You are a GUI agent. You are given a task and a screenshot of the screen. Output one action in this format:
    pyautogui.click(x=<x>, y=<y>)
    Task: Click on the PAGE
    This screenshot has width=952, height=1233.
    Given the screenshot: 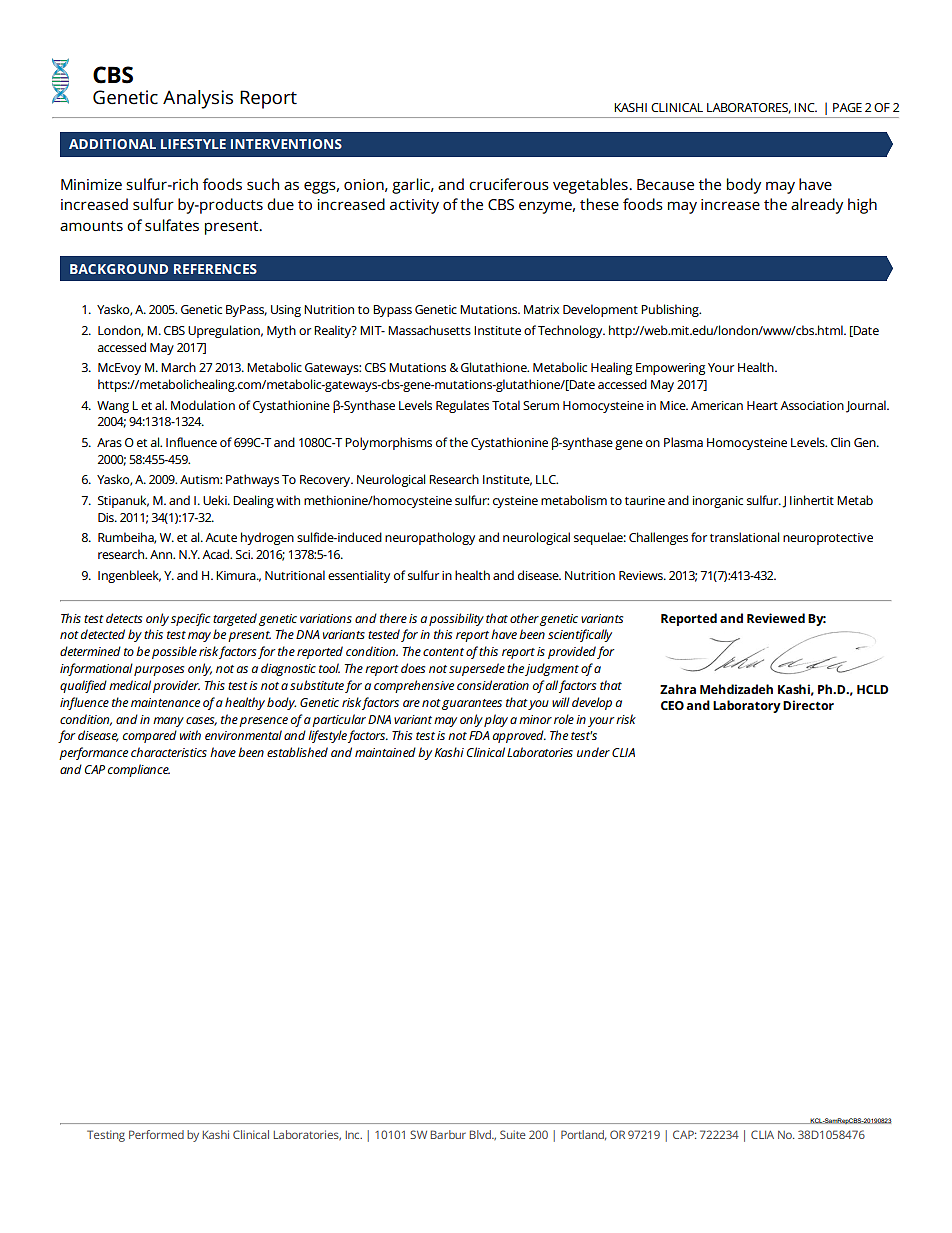 What is the action you would take?
    pyautogui.click(x=847, y=107)
